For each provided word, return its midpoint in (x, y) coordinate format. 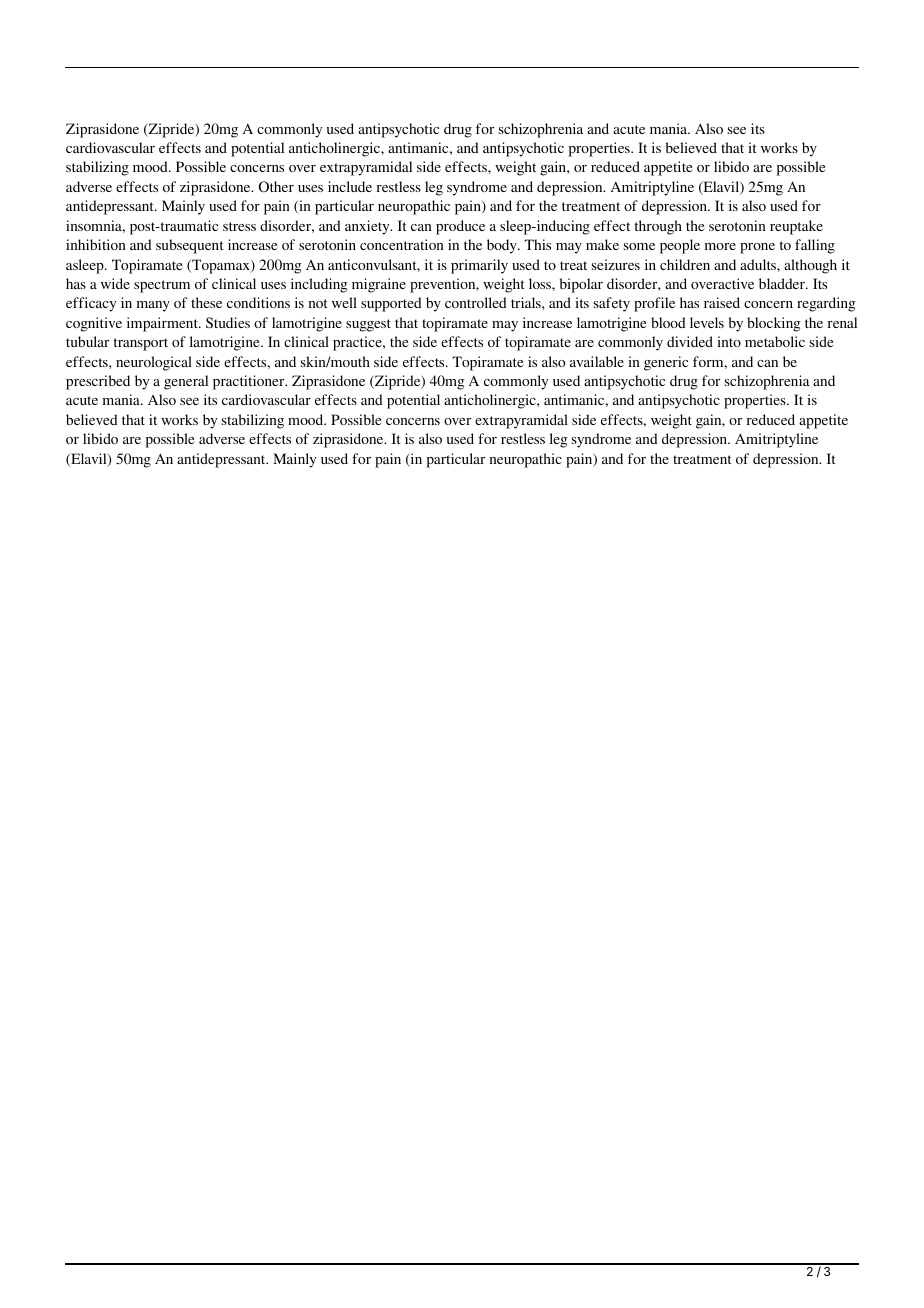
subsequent (190, 246)
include (350, 186)
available (597, 361)
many (153, 306)
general (186, 382)
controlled (476, 302)
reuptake (796, 227)
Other (276, 186)
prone (757, 248)
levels (707, 322)
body (503, 246)
